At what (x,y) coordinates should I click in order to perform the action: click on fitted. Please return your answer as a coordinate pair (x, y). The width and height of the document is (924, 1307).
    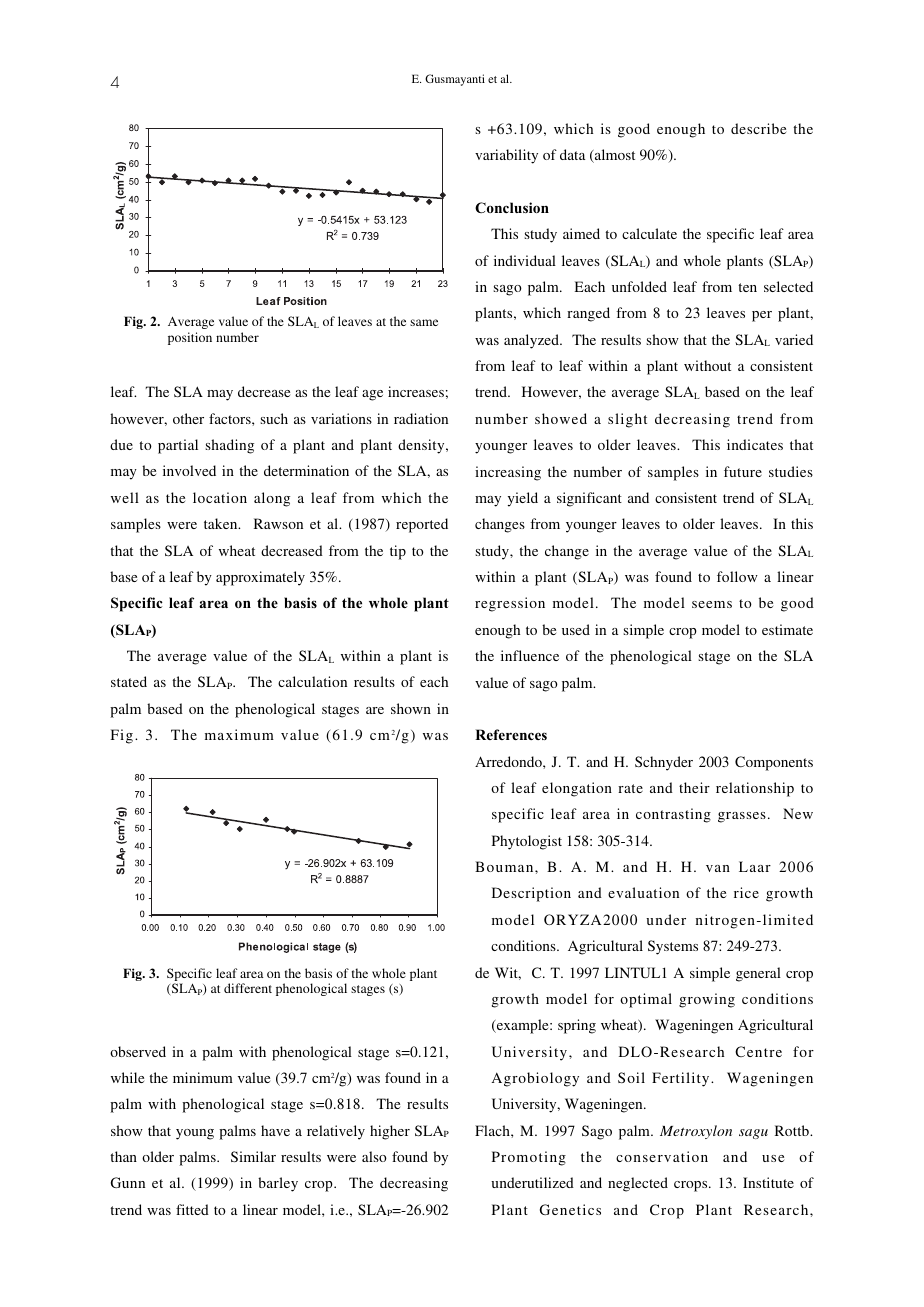
    Looking at the image, I should click on (192, 1209).
